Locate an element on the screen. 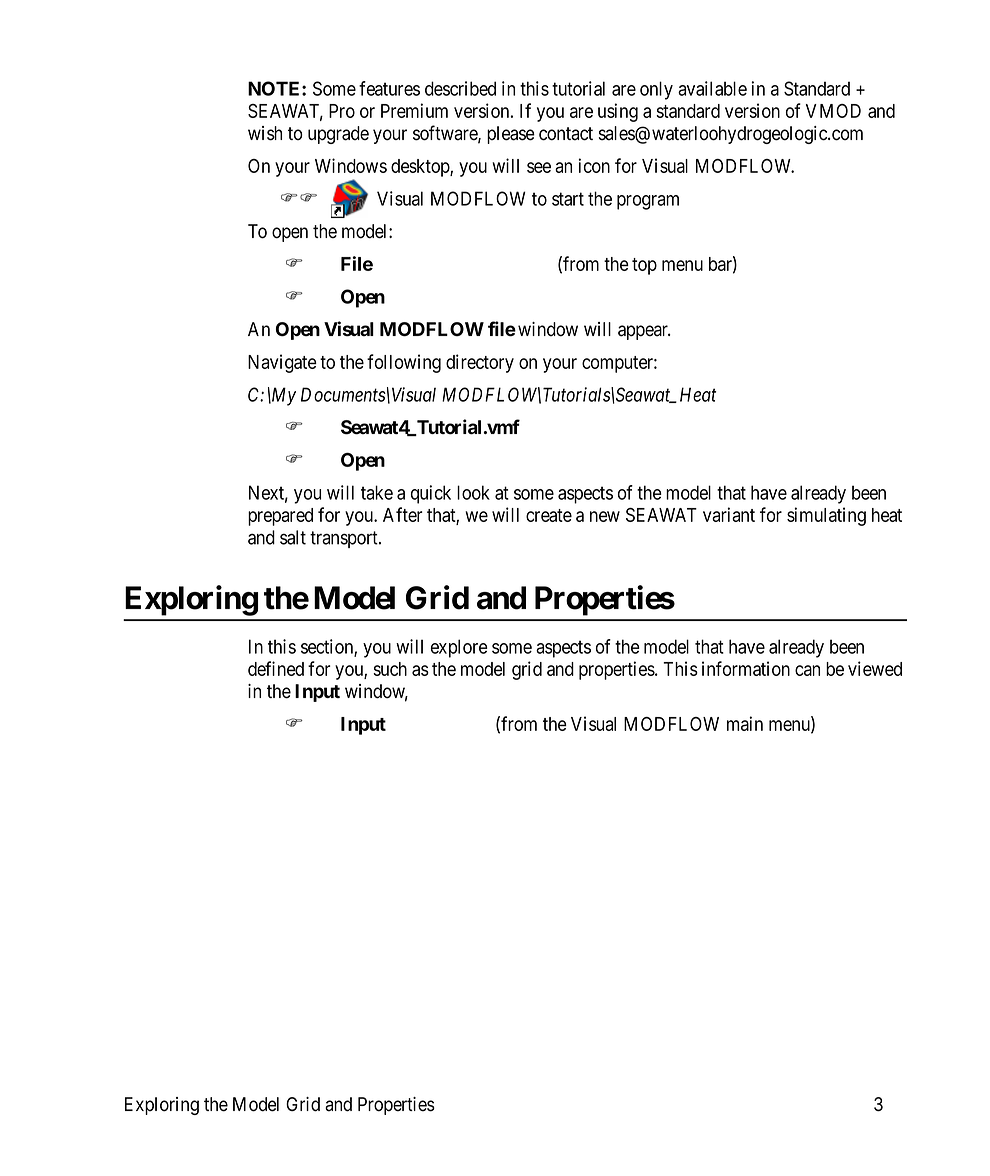 This screenshot has height=1176, width=990. variant is located at coordinates (729, 514).
